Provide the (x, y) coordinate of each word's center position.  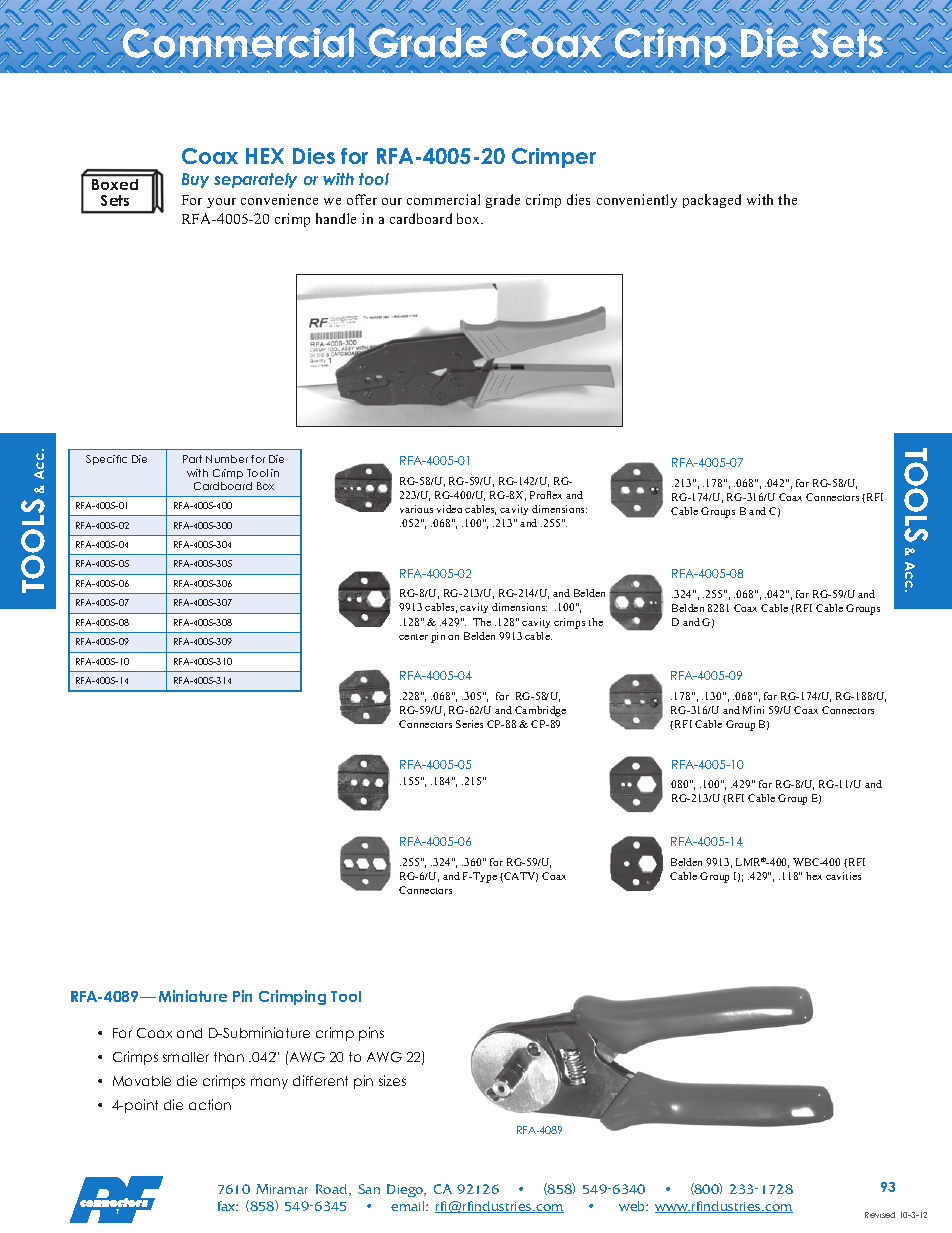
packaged (712, 201)
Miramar (282, 1189)
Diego (406, 1190)
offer (362, 199)
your (221, 203)
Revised (880, 1215)
